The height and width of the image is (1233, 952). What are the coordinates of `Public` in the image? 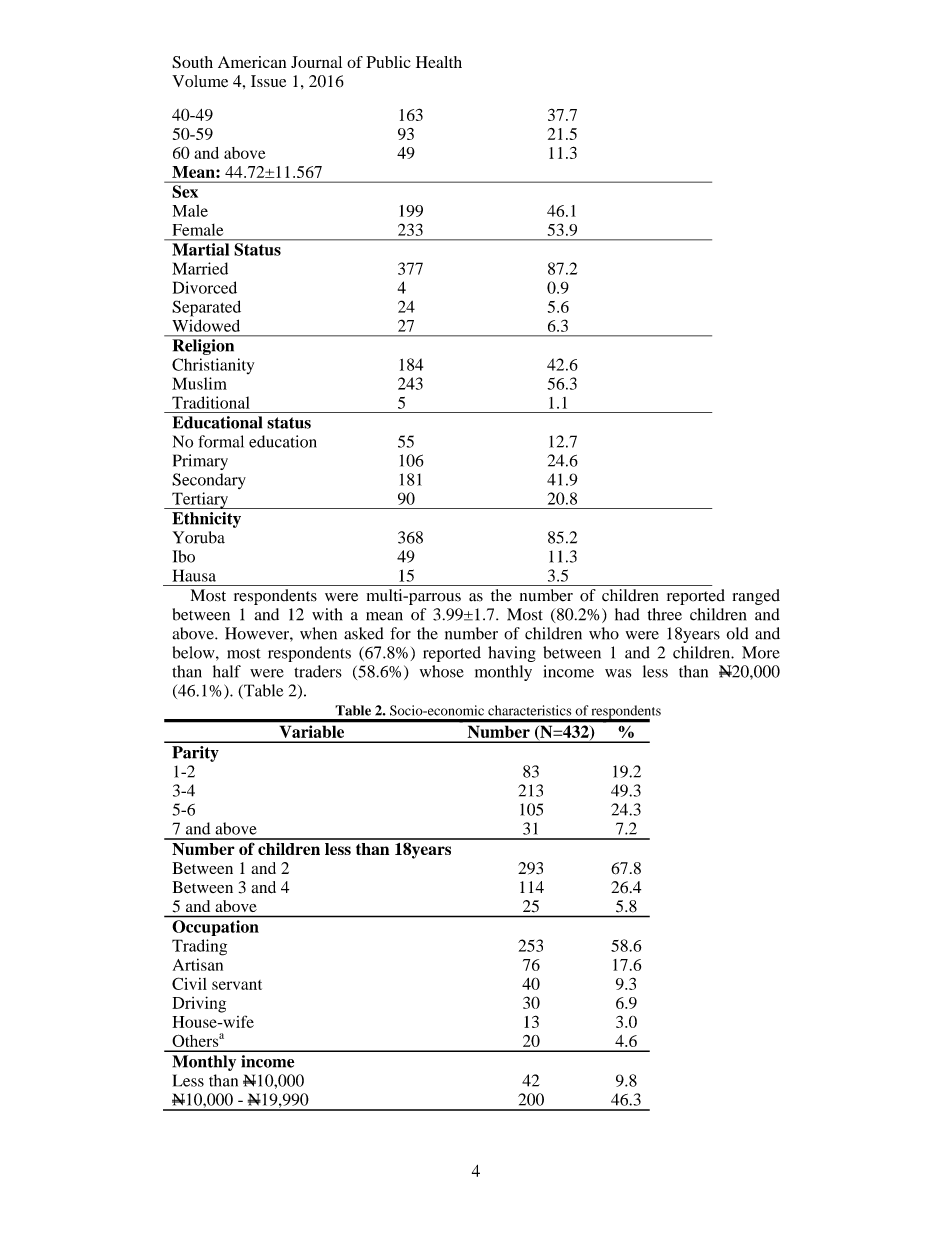 It's located at (388, 62).
